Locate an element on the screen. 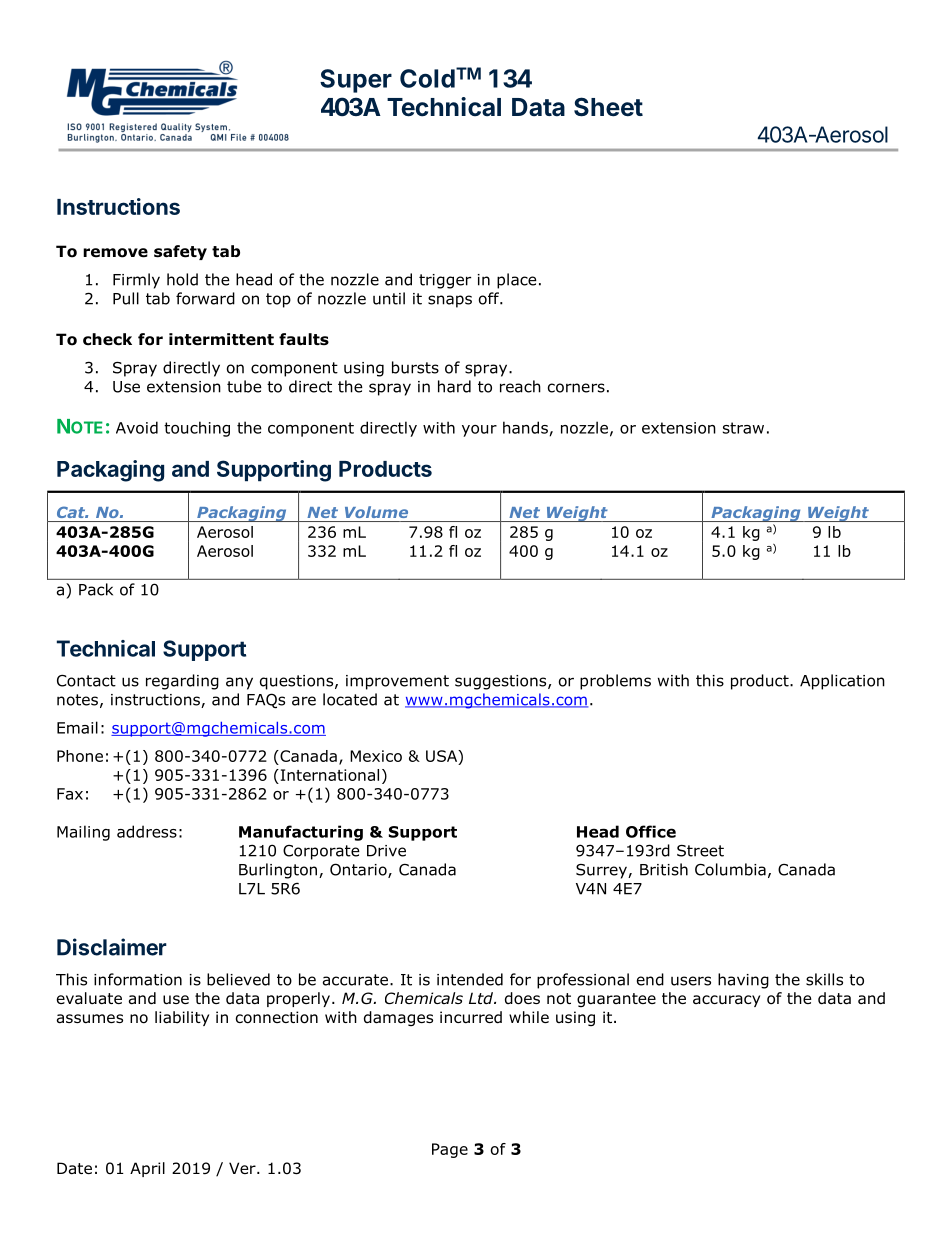 This screenshot has width=952, height=1233. Page is located at coordinates (450, 1150).
